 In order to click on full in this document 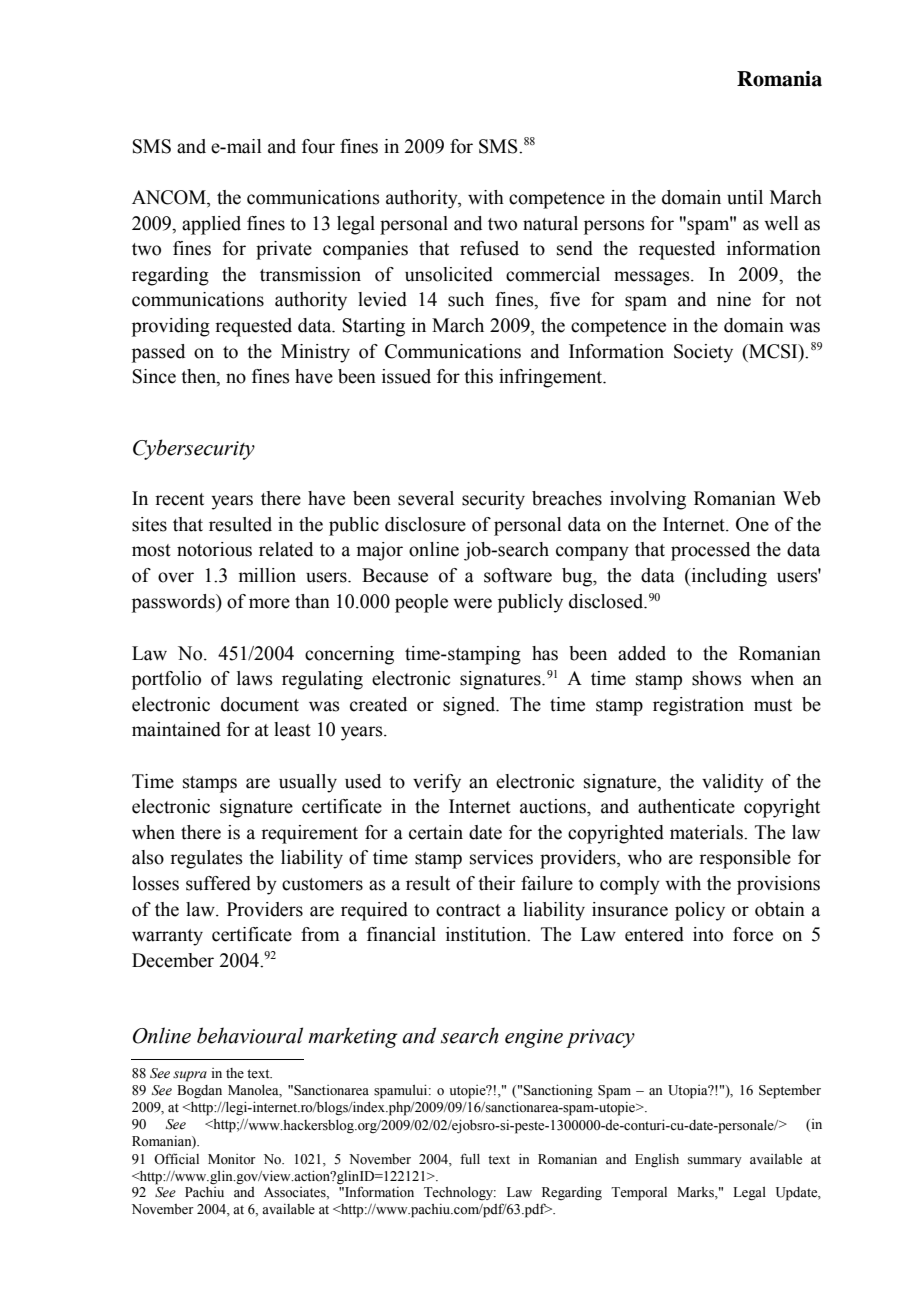, I will do `click(470, 1158)`.
